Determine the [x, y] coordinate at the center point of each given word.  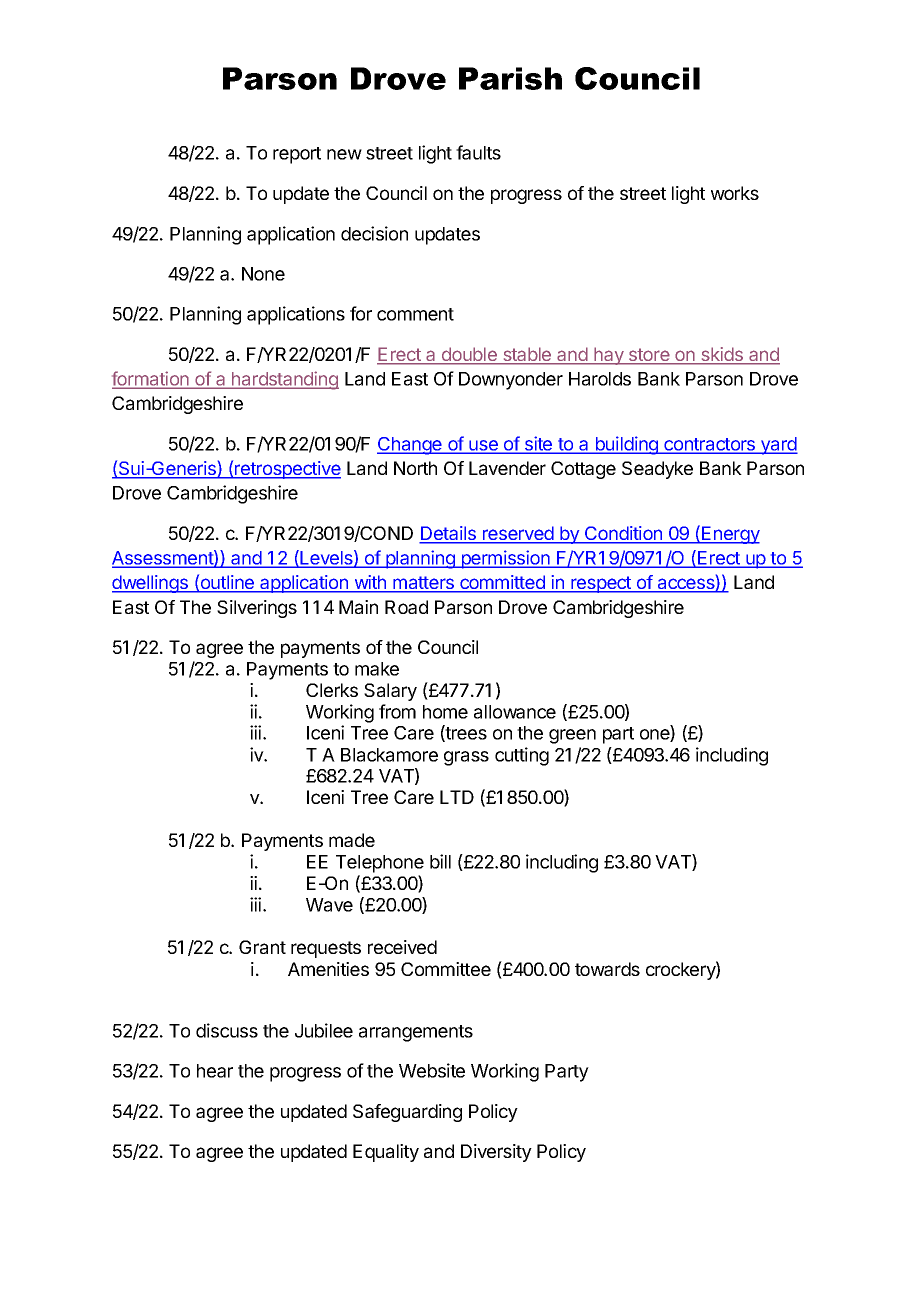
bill [440, 861]
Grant [262, 947]
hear [215, 1071]
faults [478, 152]
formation [151, 379]
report [297, 155]
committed [502, 583]
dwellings [151, 584]
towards [607, 969]
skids [722, 355]
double [469, 355]
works [735, 193]
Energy [730, 535]
